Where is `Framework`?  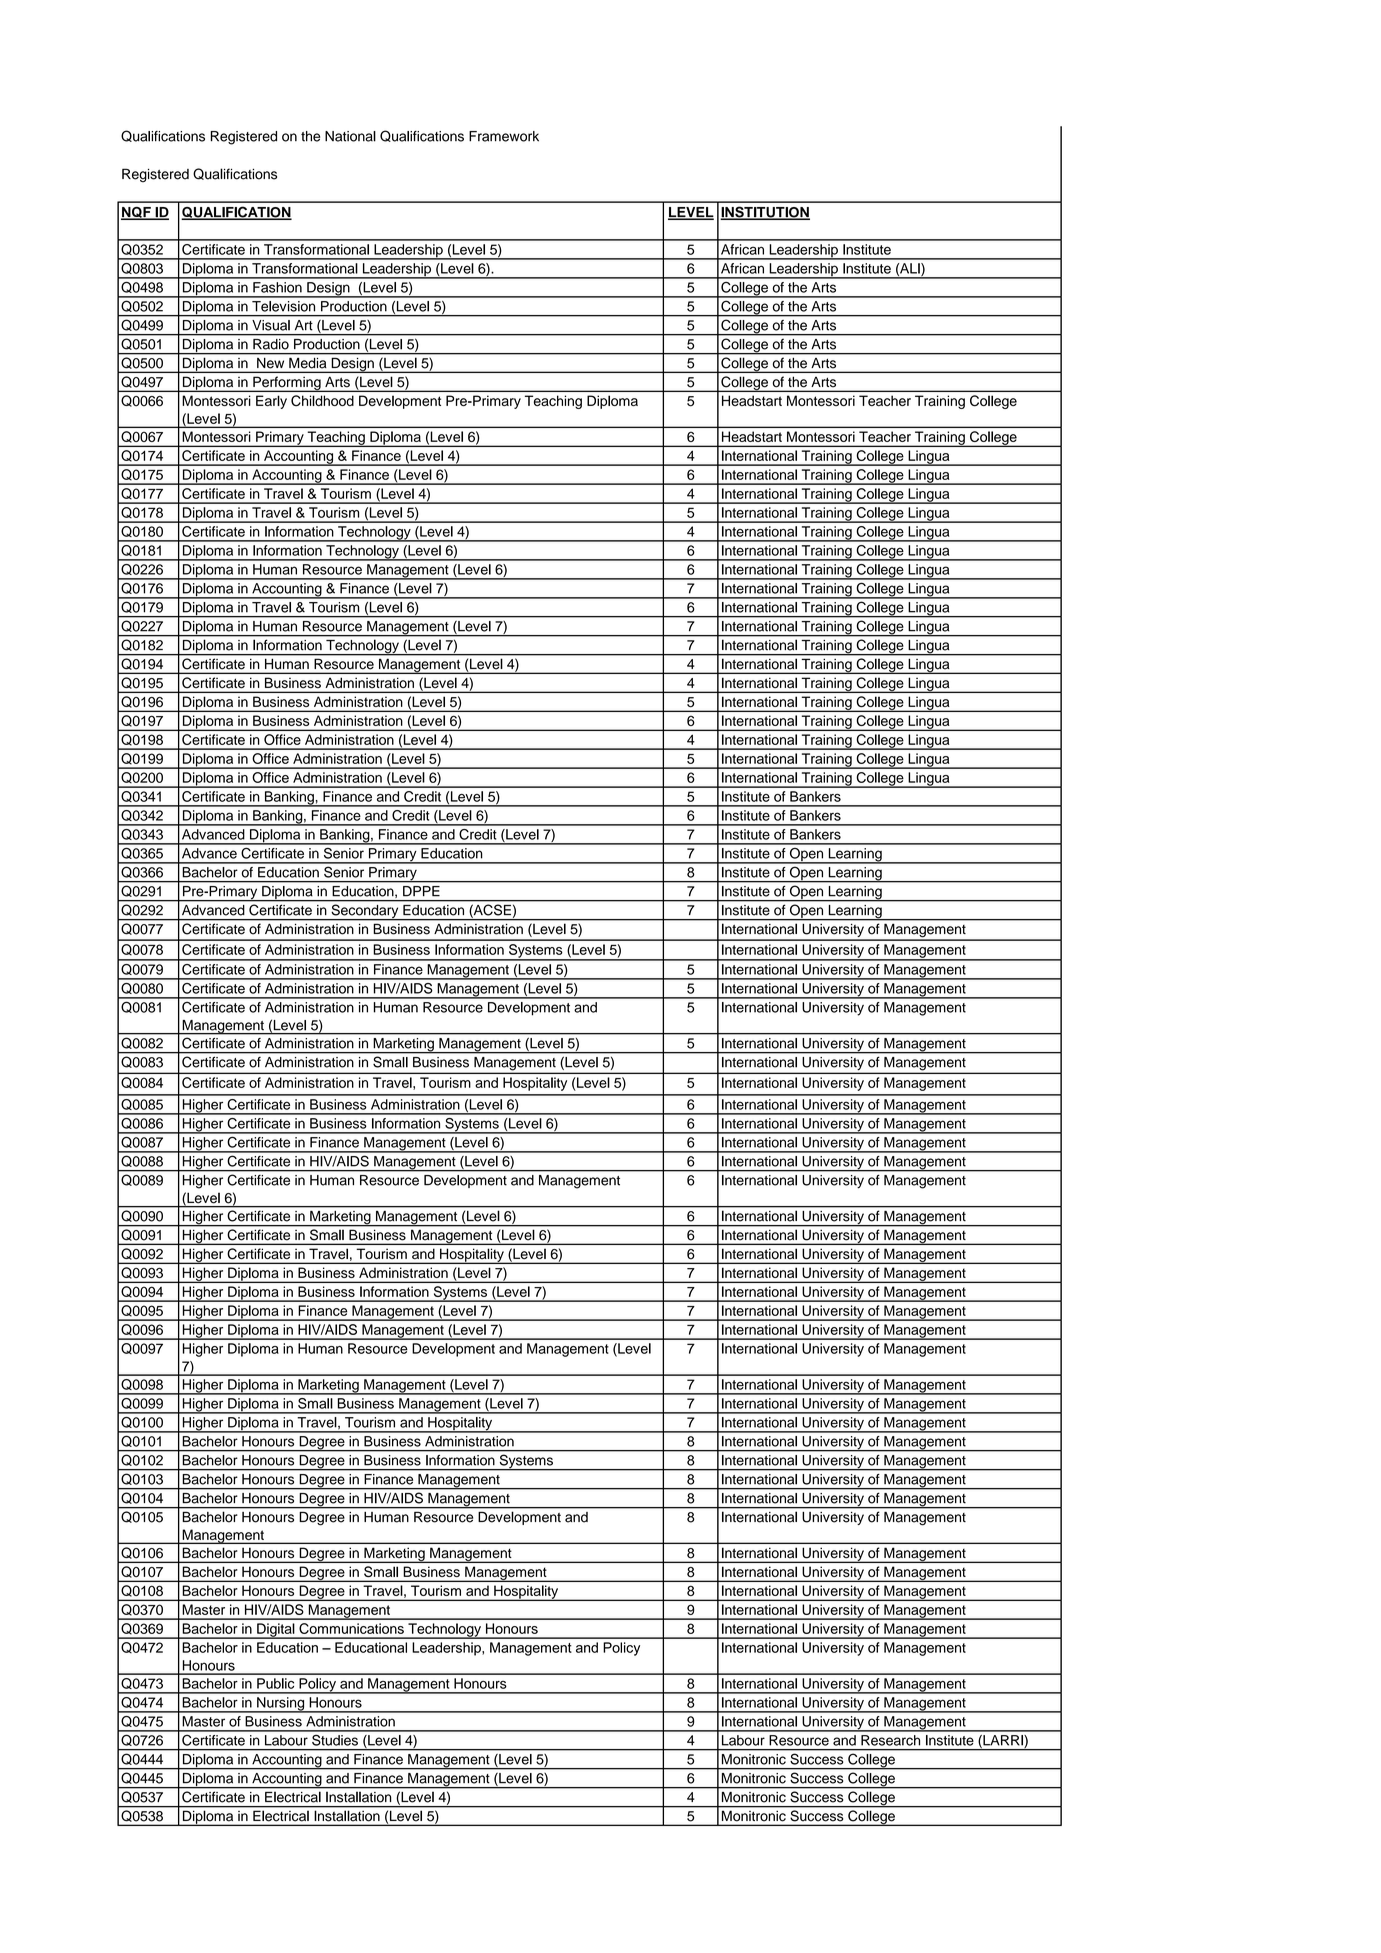
Framework is located at coordinates (504, 136).
